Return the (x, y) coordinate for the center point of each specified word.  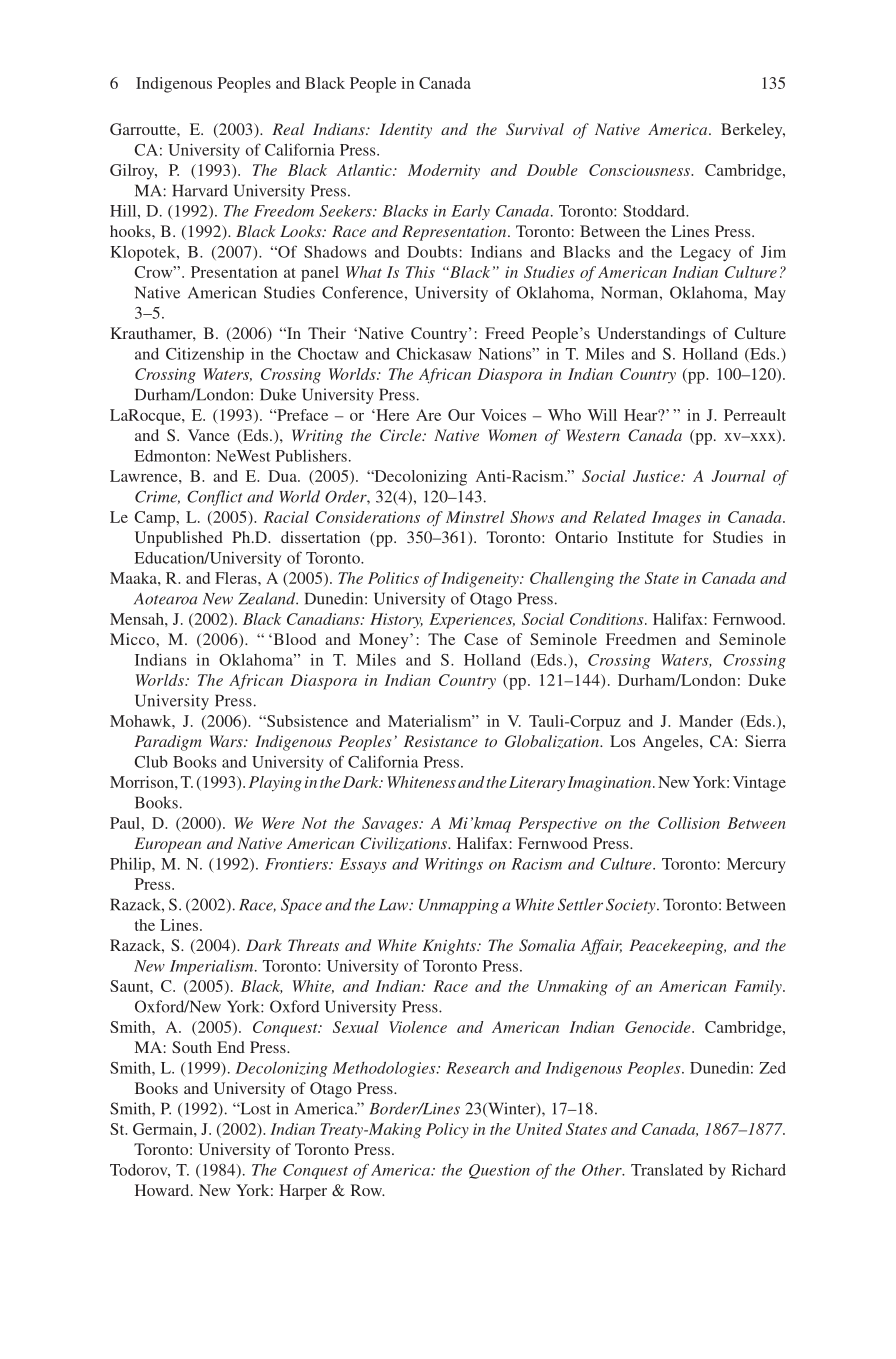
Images (676, 519)
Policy (447, 1131)
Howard (163, 1190)
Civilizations (404, 844)
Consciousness (640, 170)
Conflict (214, 498)
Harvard (200, 190)
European (167, 845)
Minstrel (475, 517)
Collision (689, 823)
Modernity (444, 171)
